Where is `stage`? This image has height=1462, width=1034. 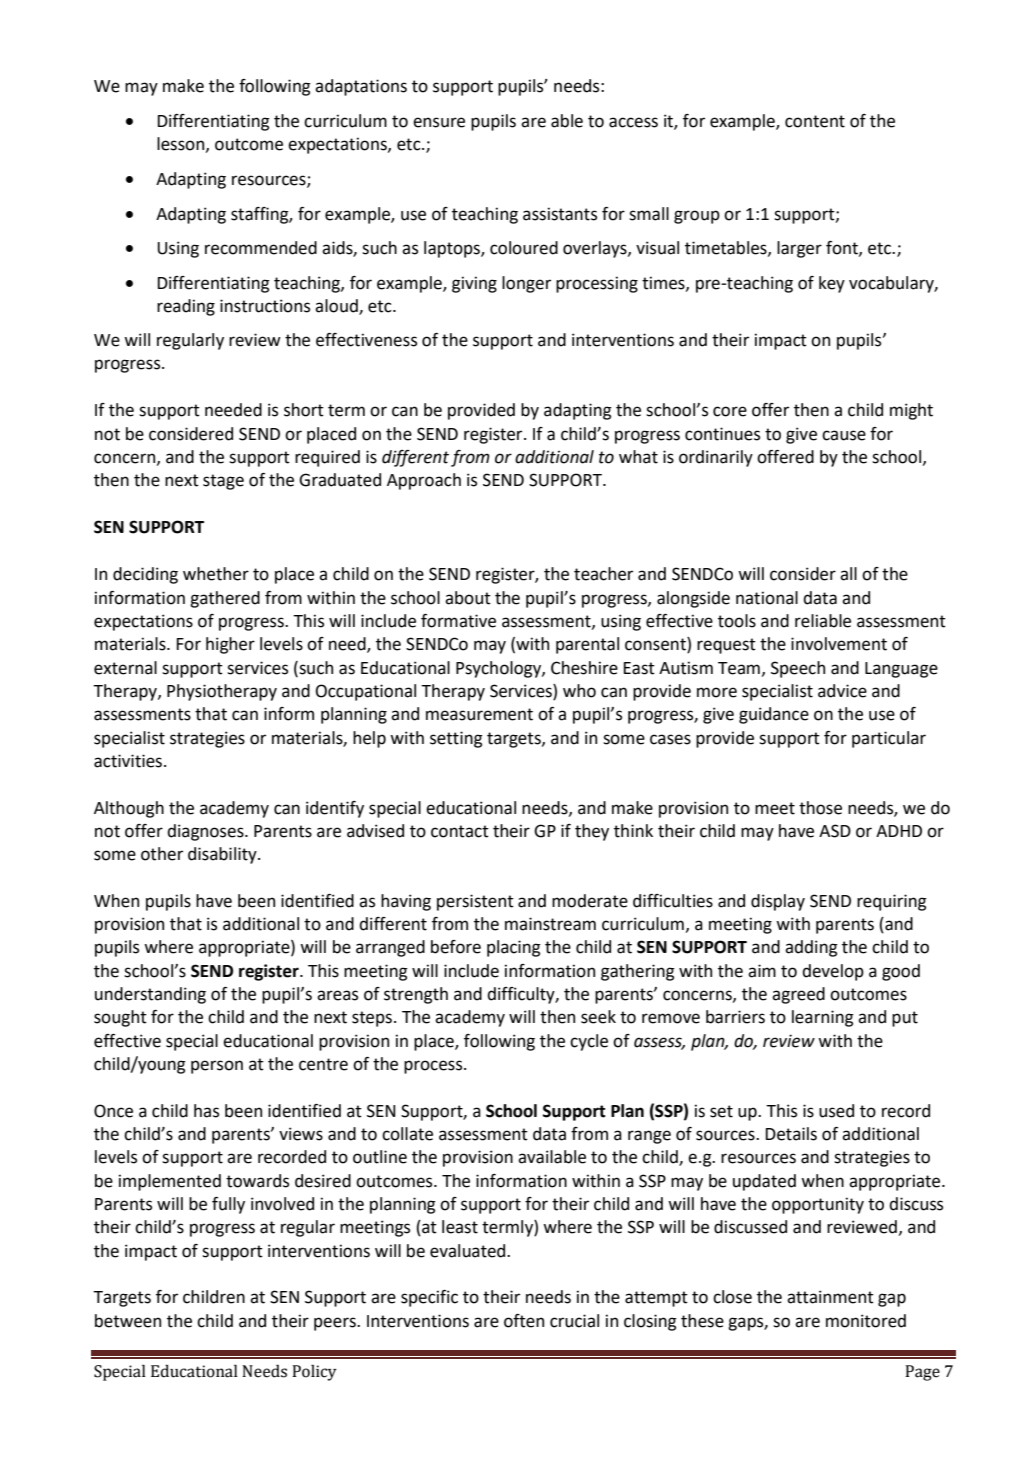
stage is located at coordinates (223, 482).
